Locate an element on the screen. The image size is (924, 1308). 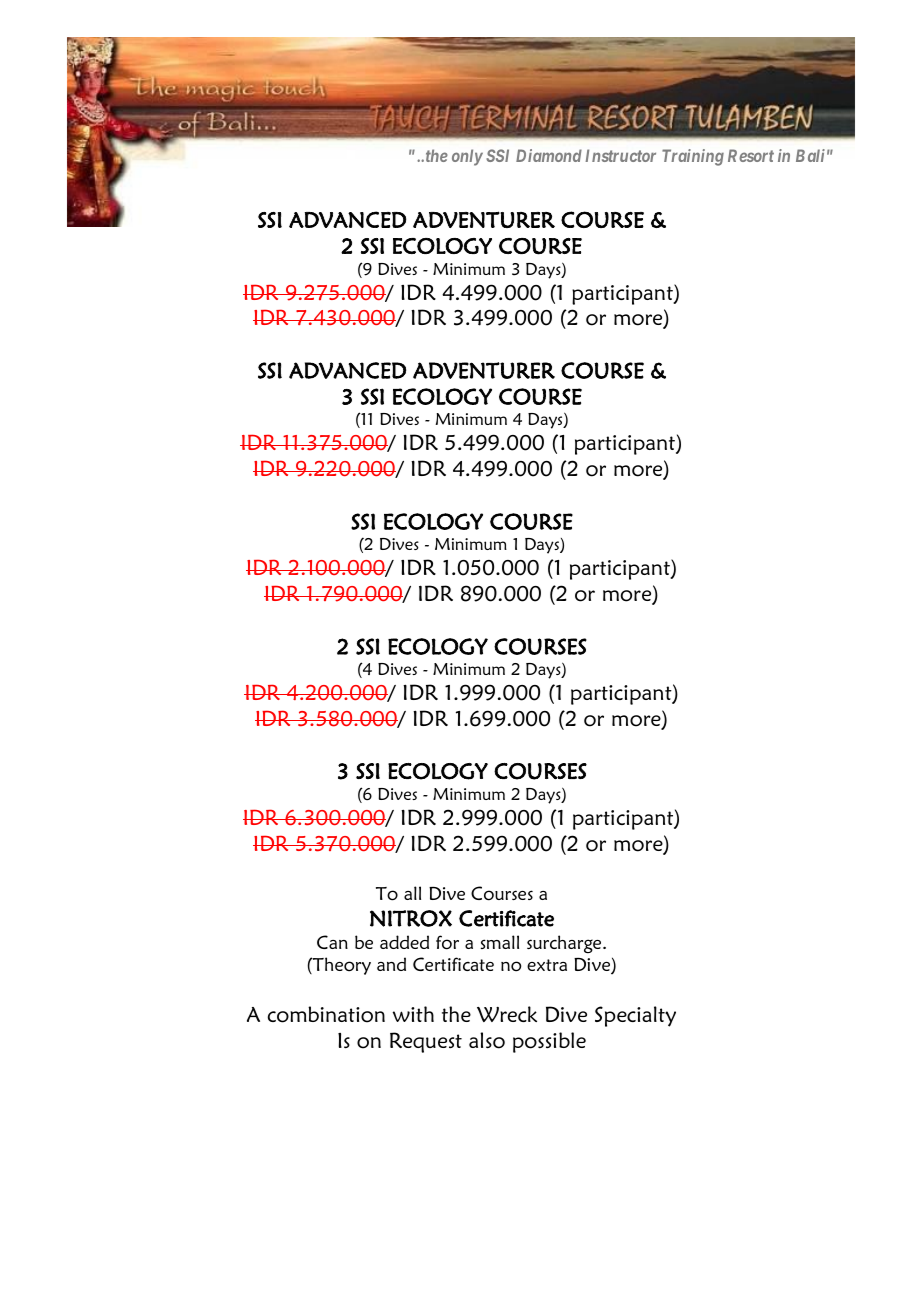
small is located at coordinates (500, 942).
